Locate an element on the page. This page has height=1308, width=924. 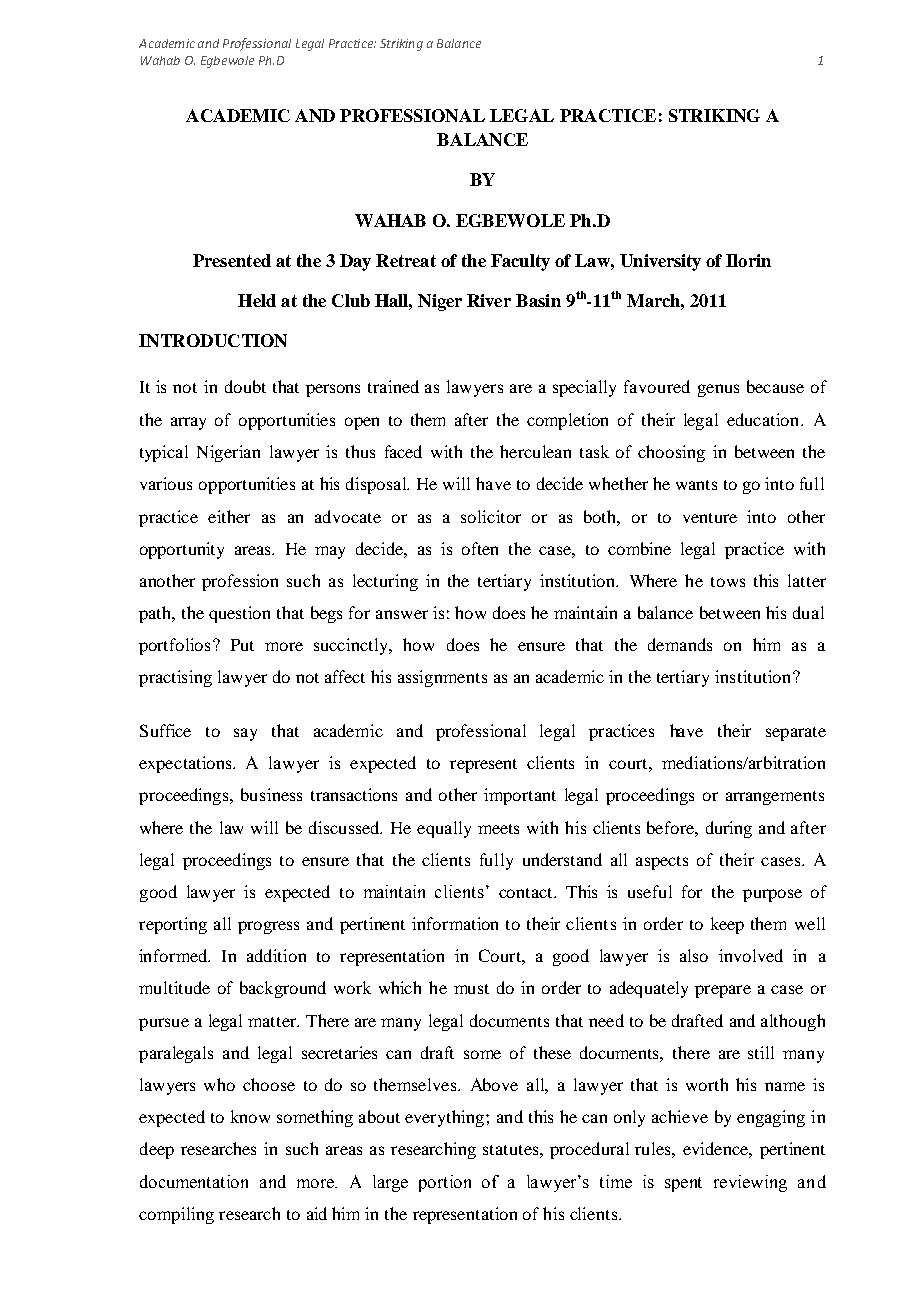
University is located at coordinates (660, 262).
